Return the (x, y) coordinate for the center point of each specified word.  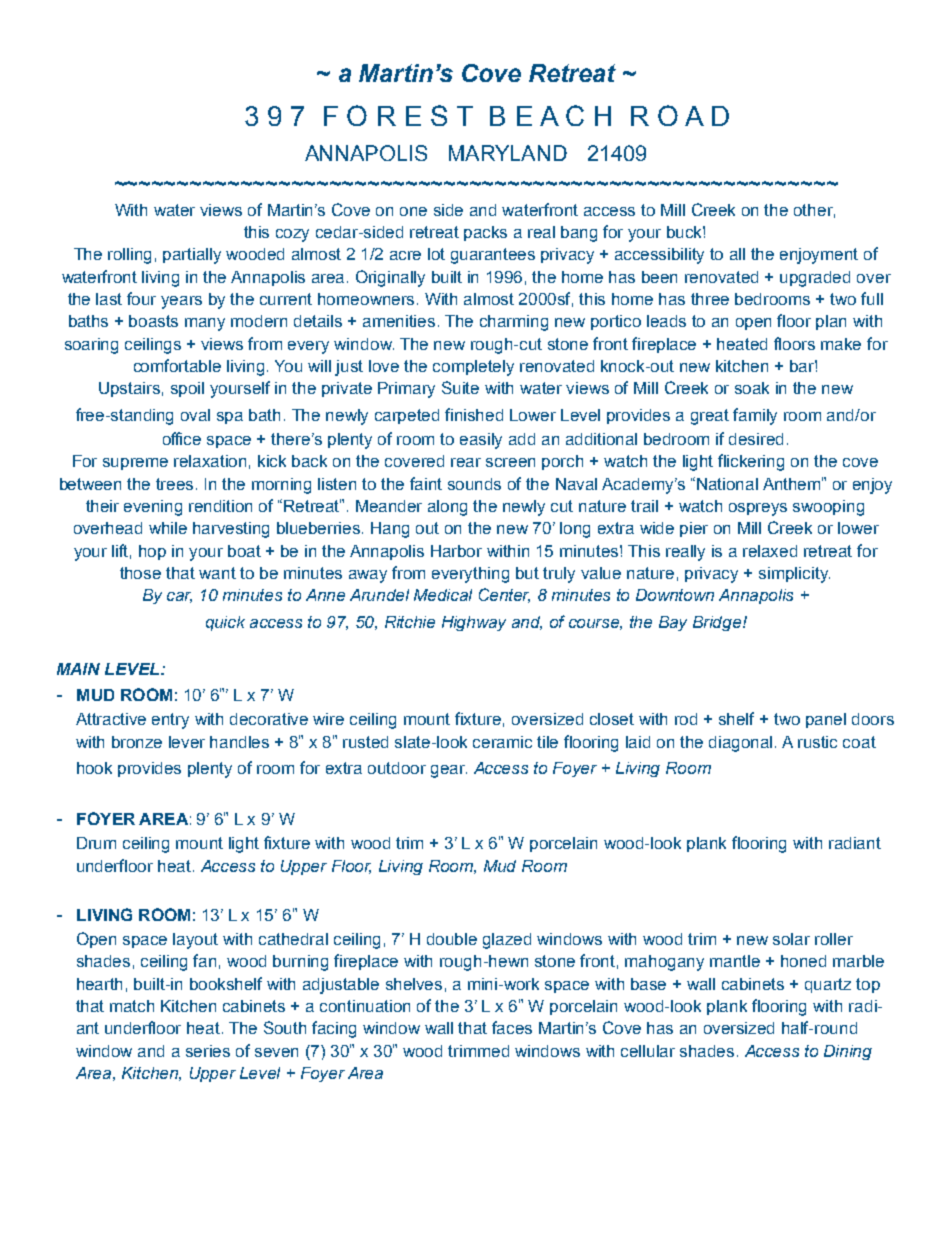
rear (466, 462)
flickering (751, 462)
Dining (848, 1052)
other (814, 211)
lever (187, 742)
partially (192, 256)
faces (512, 1027)
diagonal (740, 744)
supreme (135, 464)
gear (449, 771)
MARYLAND (508, 153)
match (132, 1006)
